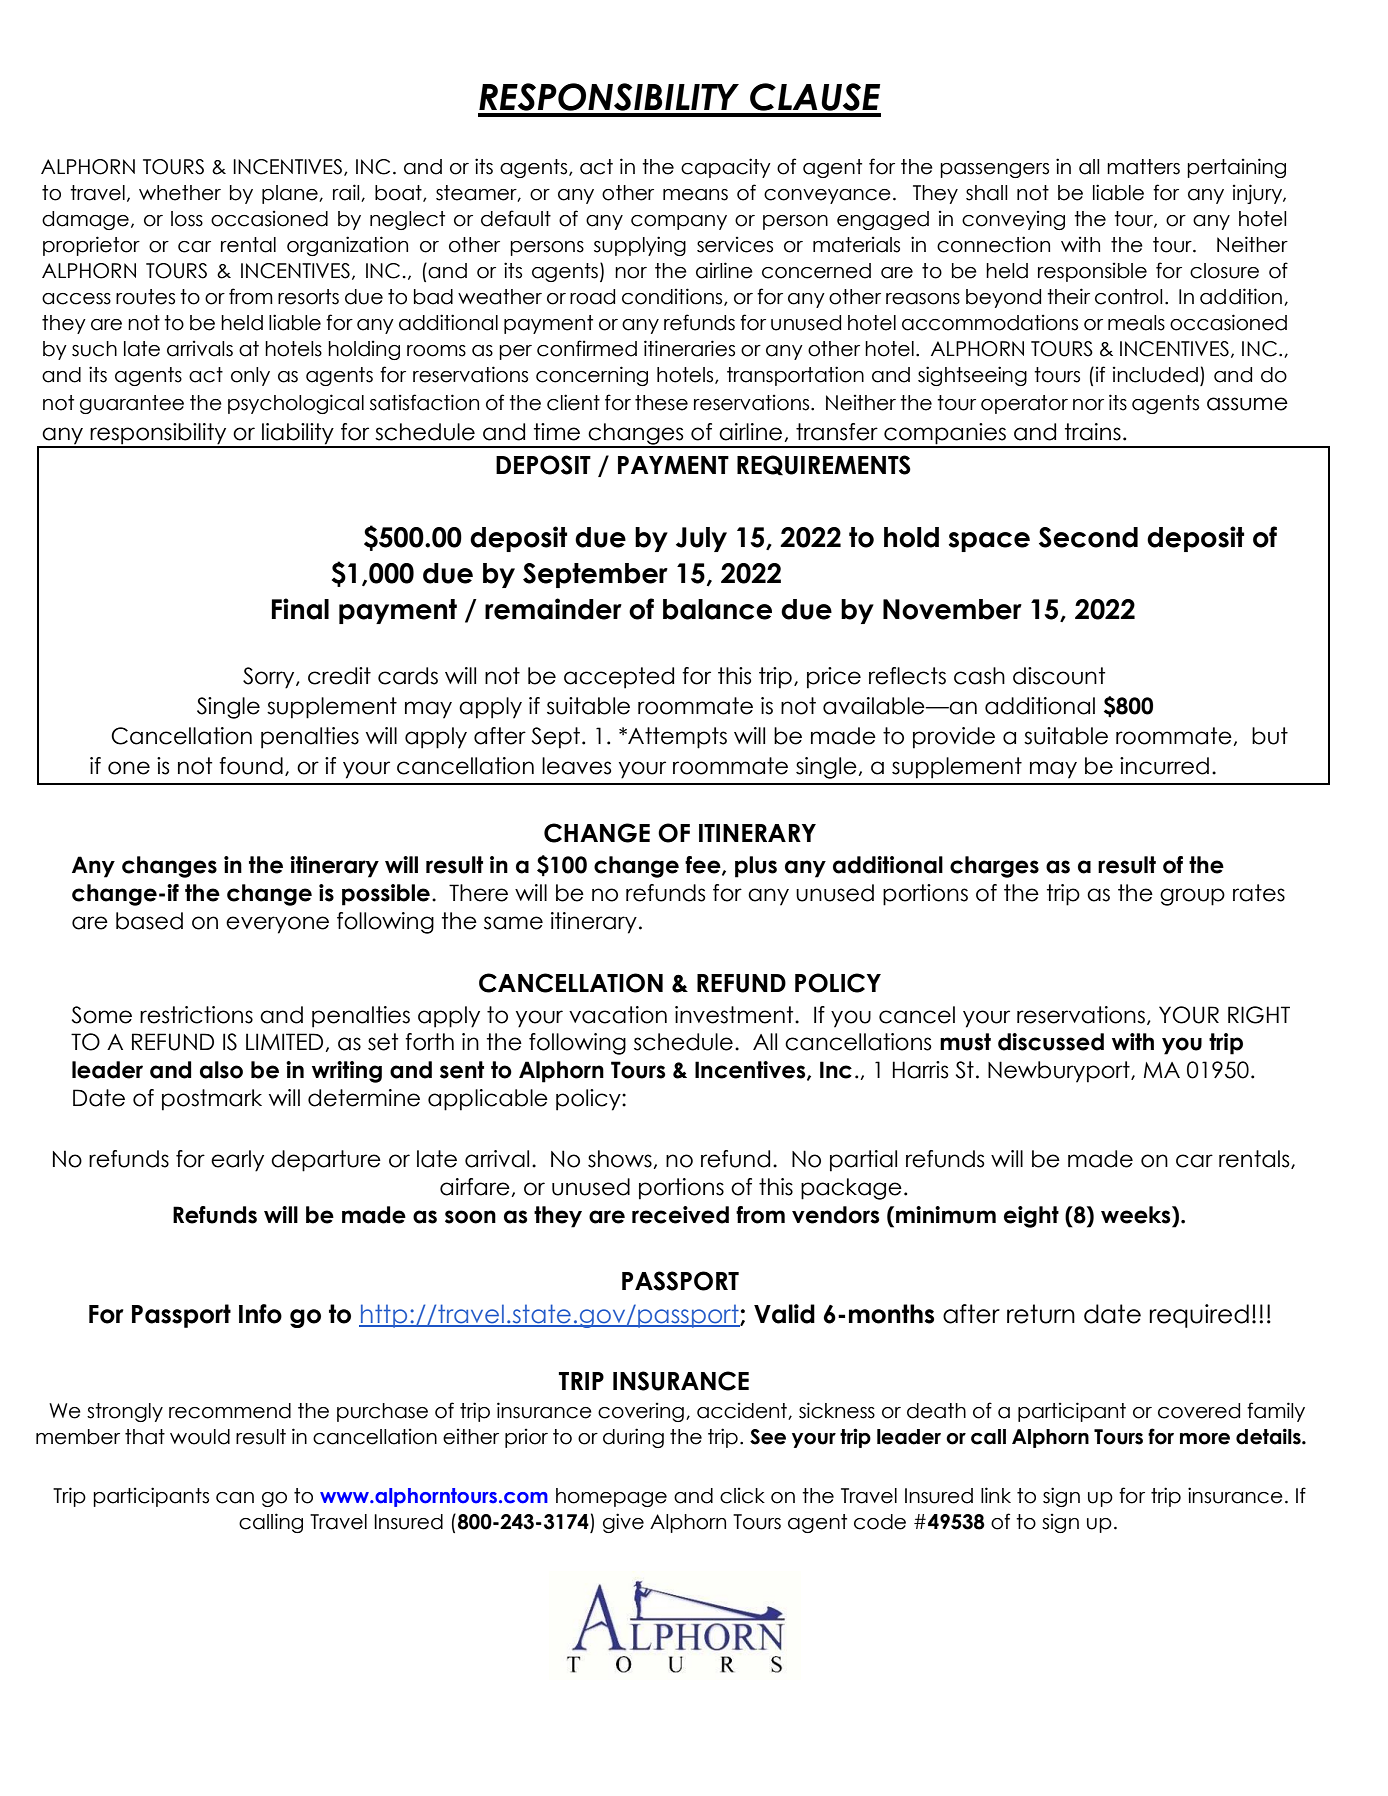 Image resolution: width=1388 pixels, height=1796 pixels. Describe the element at coordinates (1192, 897) in the screenshot. I see `group` at that location.
